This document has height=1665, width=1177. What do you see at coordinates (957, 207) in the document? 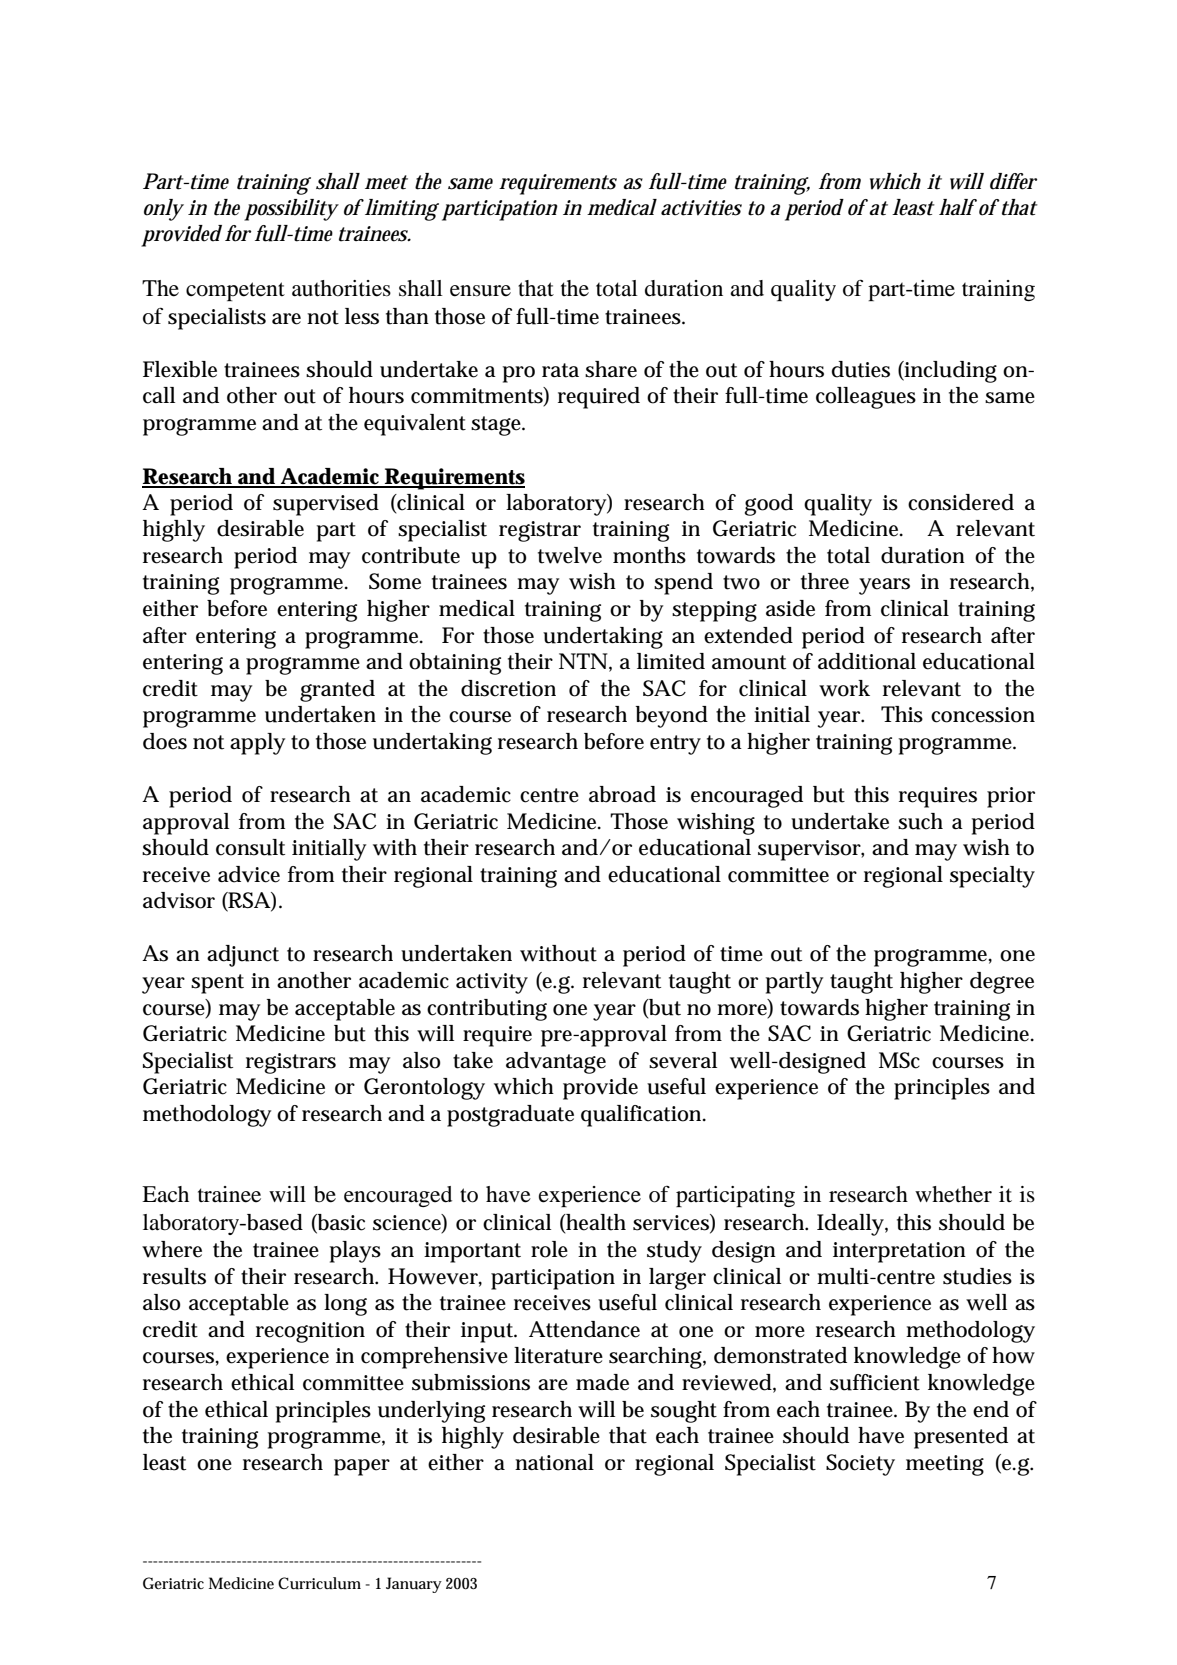
I see `half` at bounding box center [957, 207].
